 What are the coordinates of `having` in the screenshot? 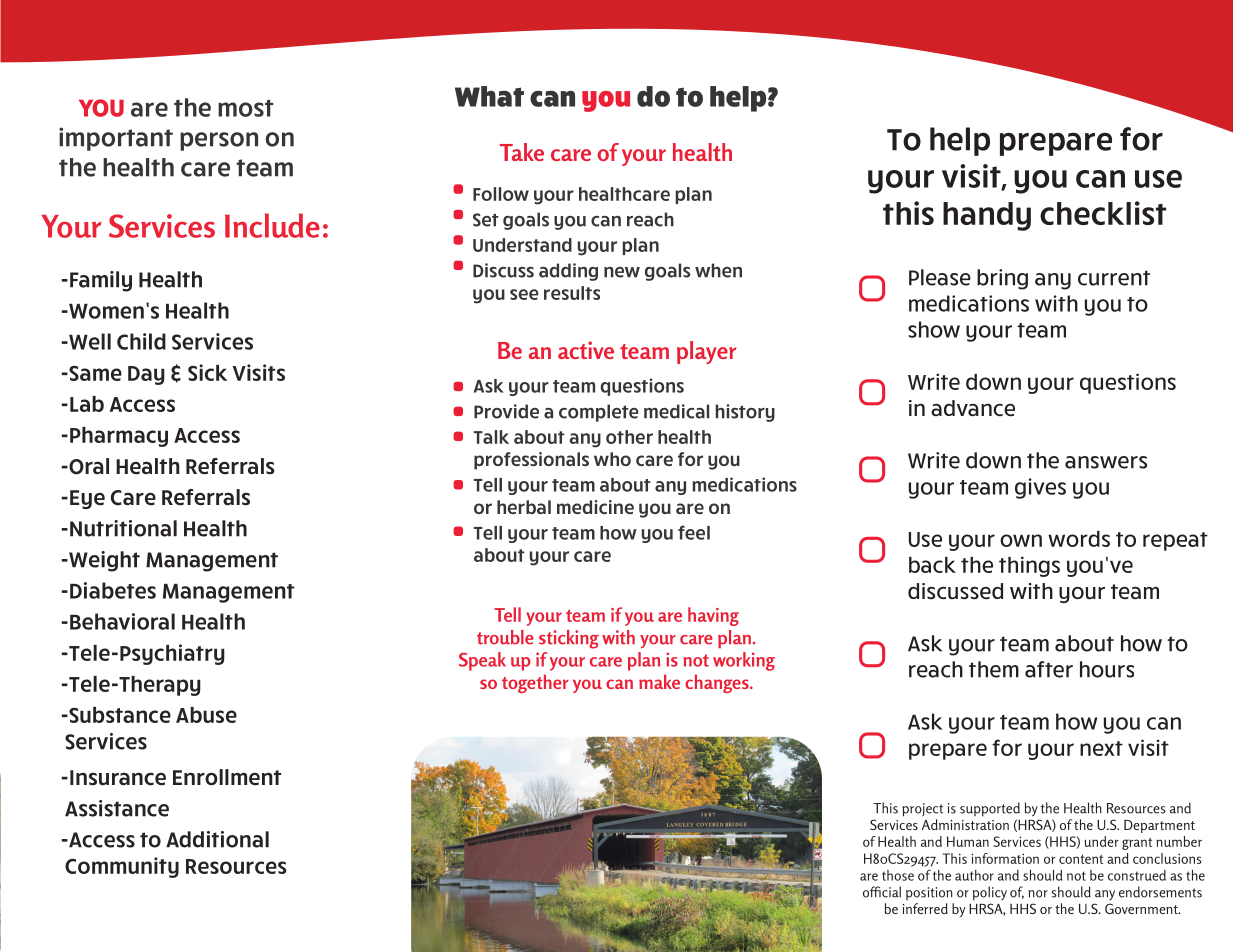 It's located at (713, 616).
